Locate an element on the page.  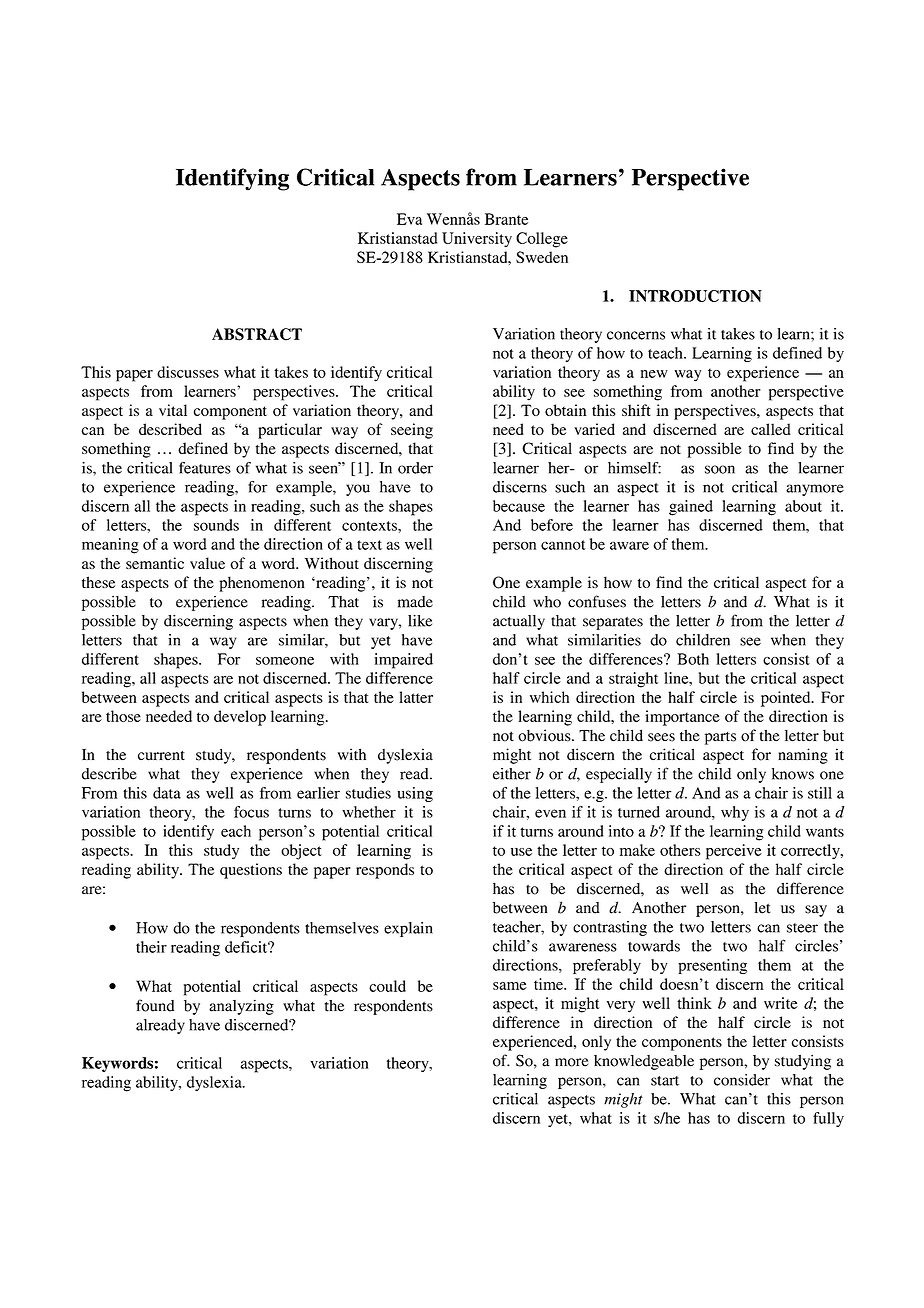
same is located at coordinates (510, 986).
